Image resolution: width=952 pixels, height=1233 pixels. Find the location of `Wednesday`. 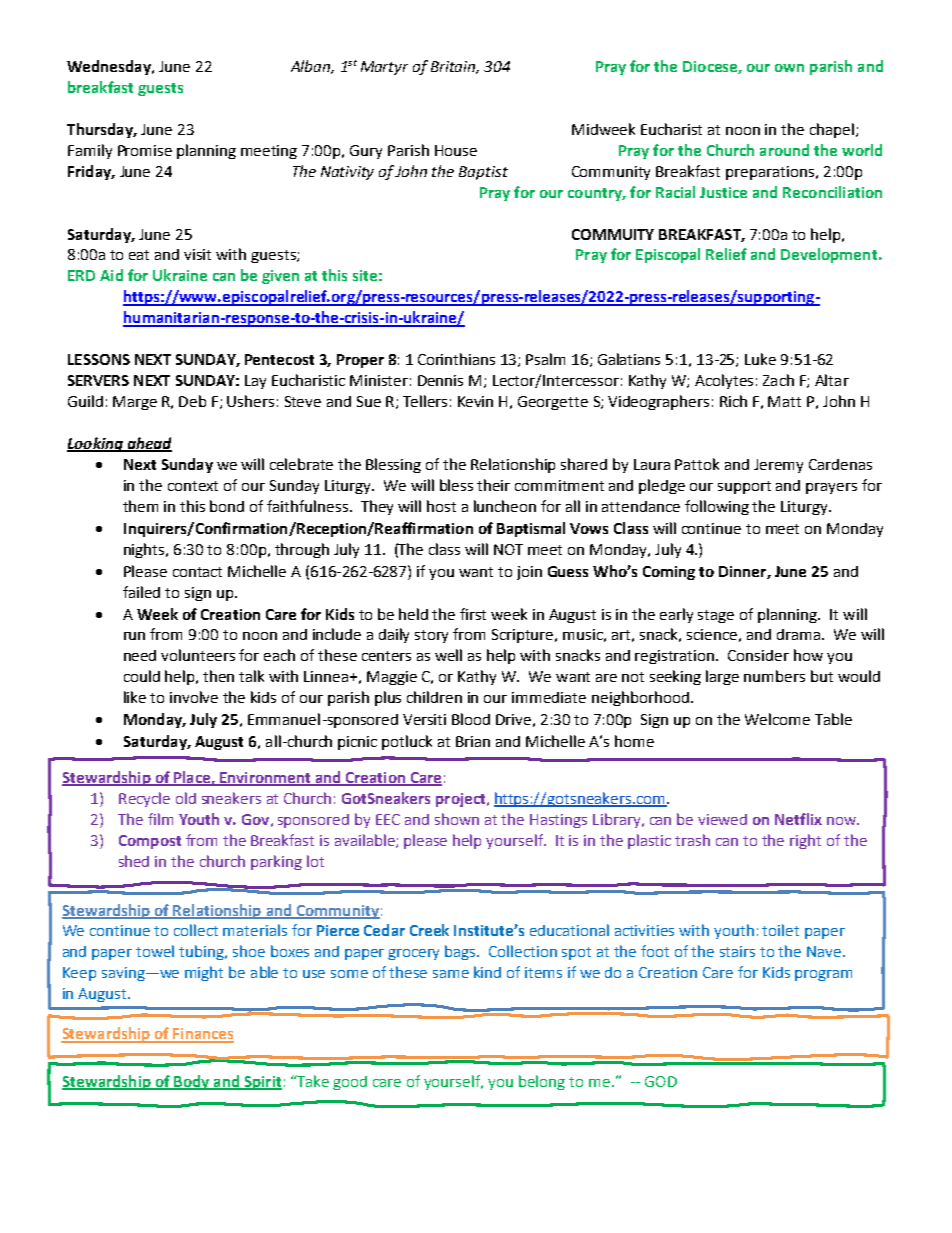

Wednesday is located at coordinates (110, 67).
